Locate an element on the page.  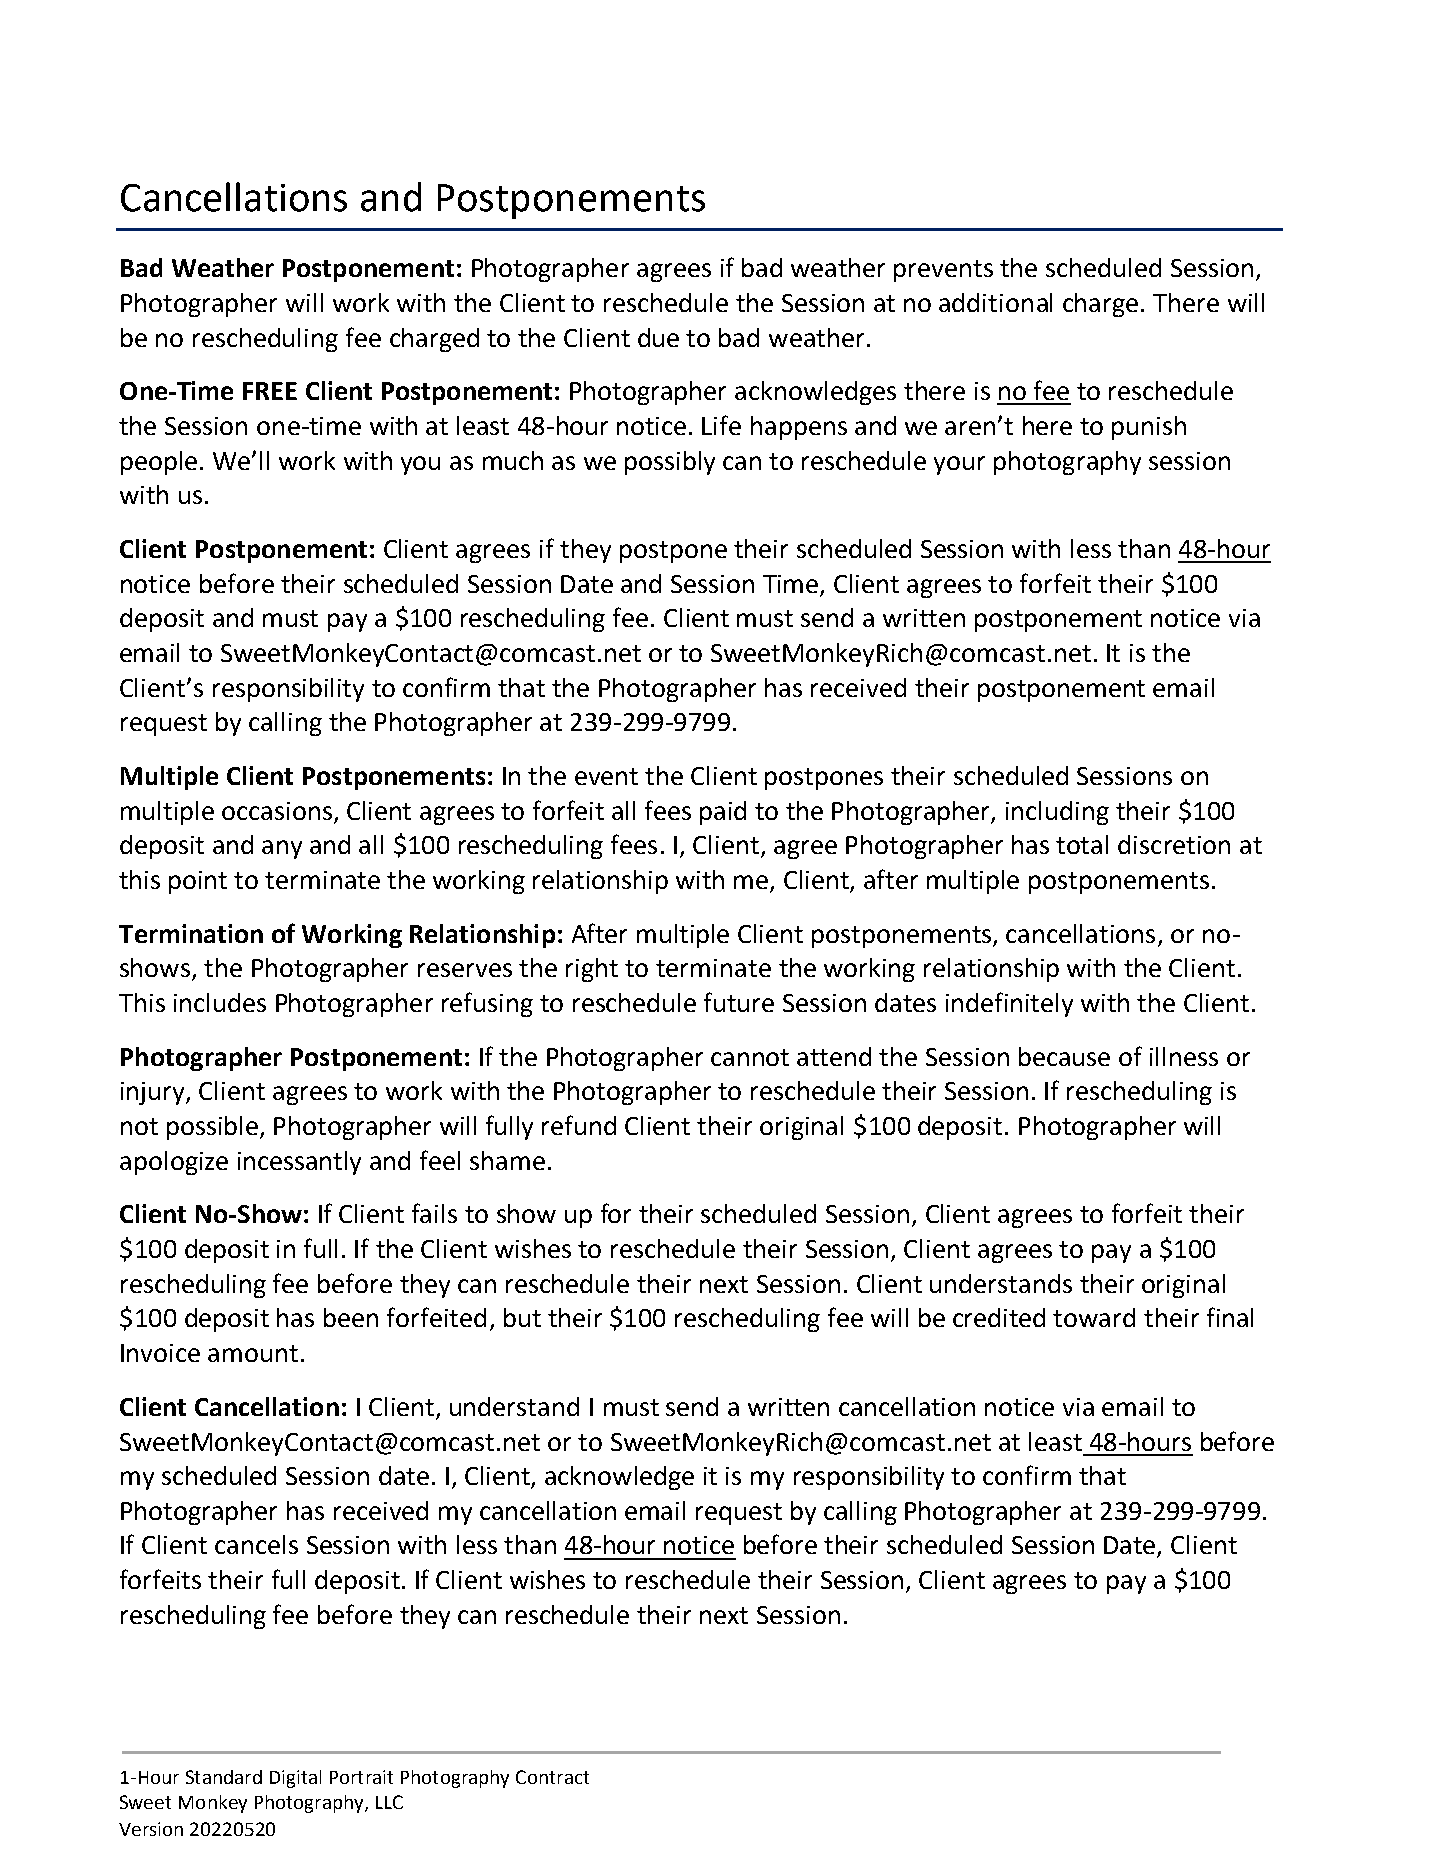
FREE is located at coordinates (270, 391).
